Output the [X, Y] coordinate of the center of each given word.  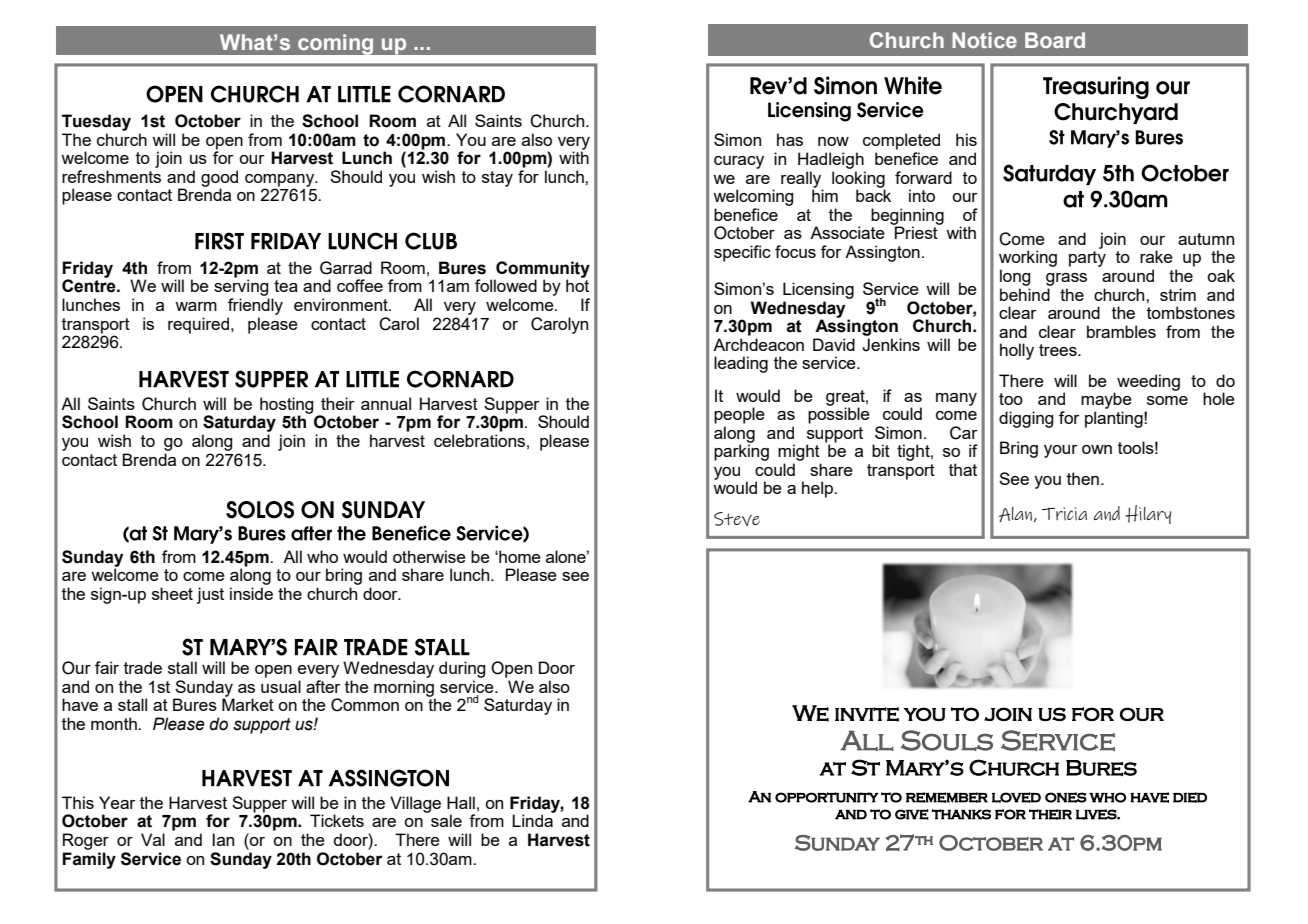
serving [241, 289]
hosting [287, 406]
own [1097, 449]
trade [143, 667]
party [1087, 259]
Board [1055, 40]
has [790, 139]
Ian [223, 839]
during [462, 669]
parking [741, 451]
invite [867, 714]
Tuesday [96, 122]
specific [742, 253]
